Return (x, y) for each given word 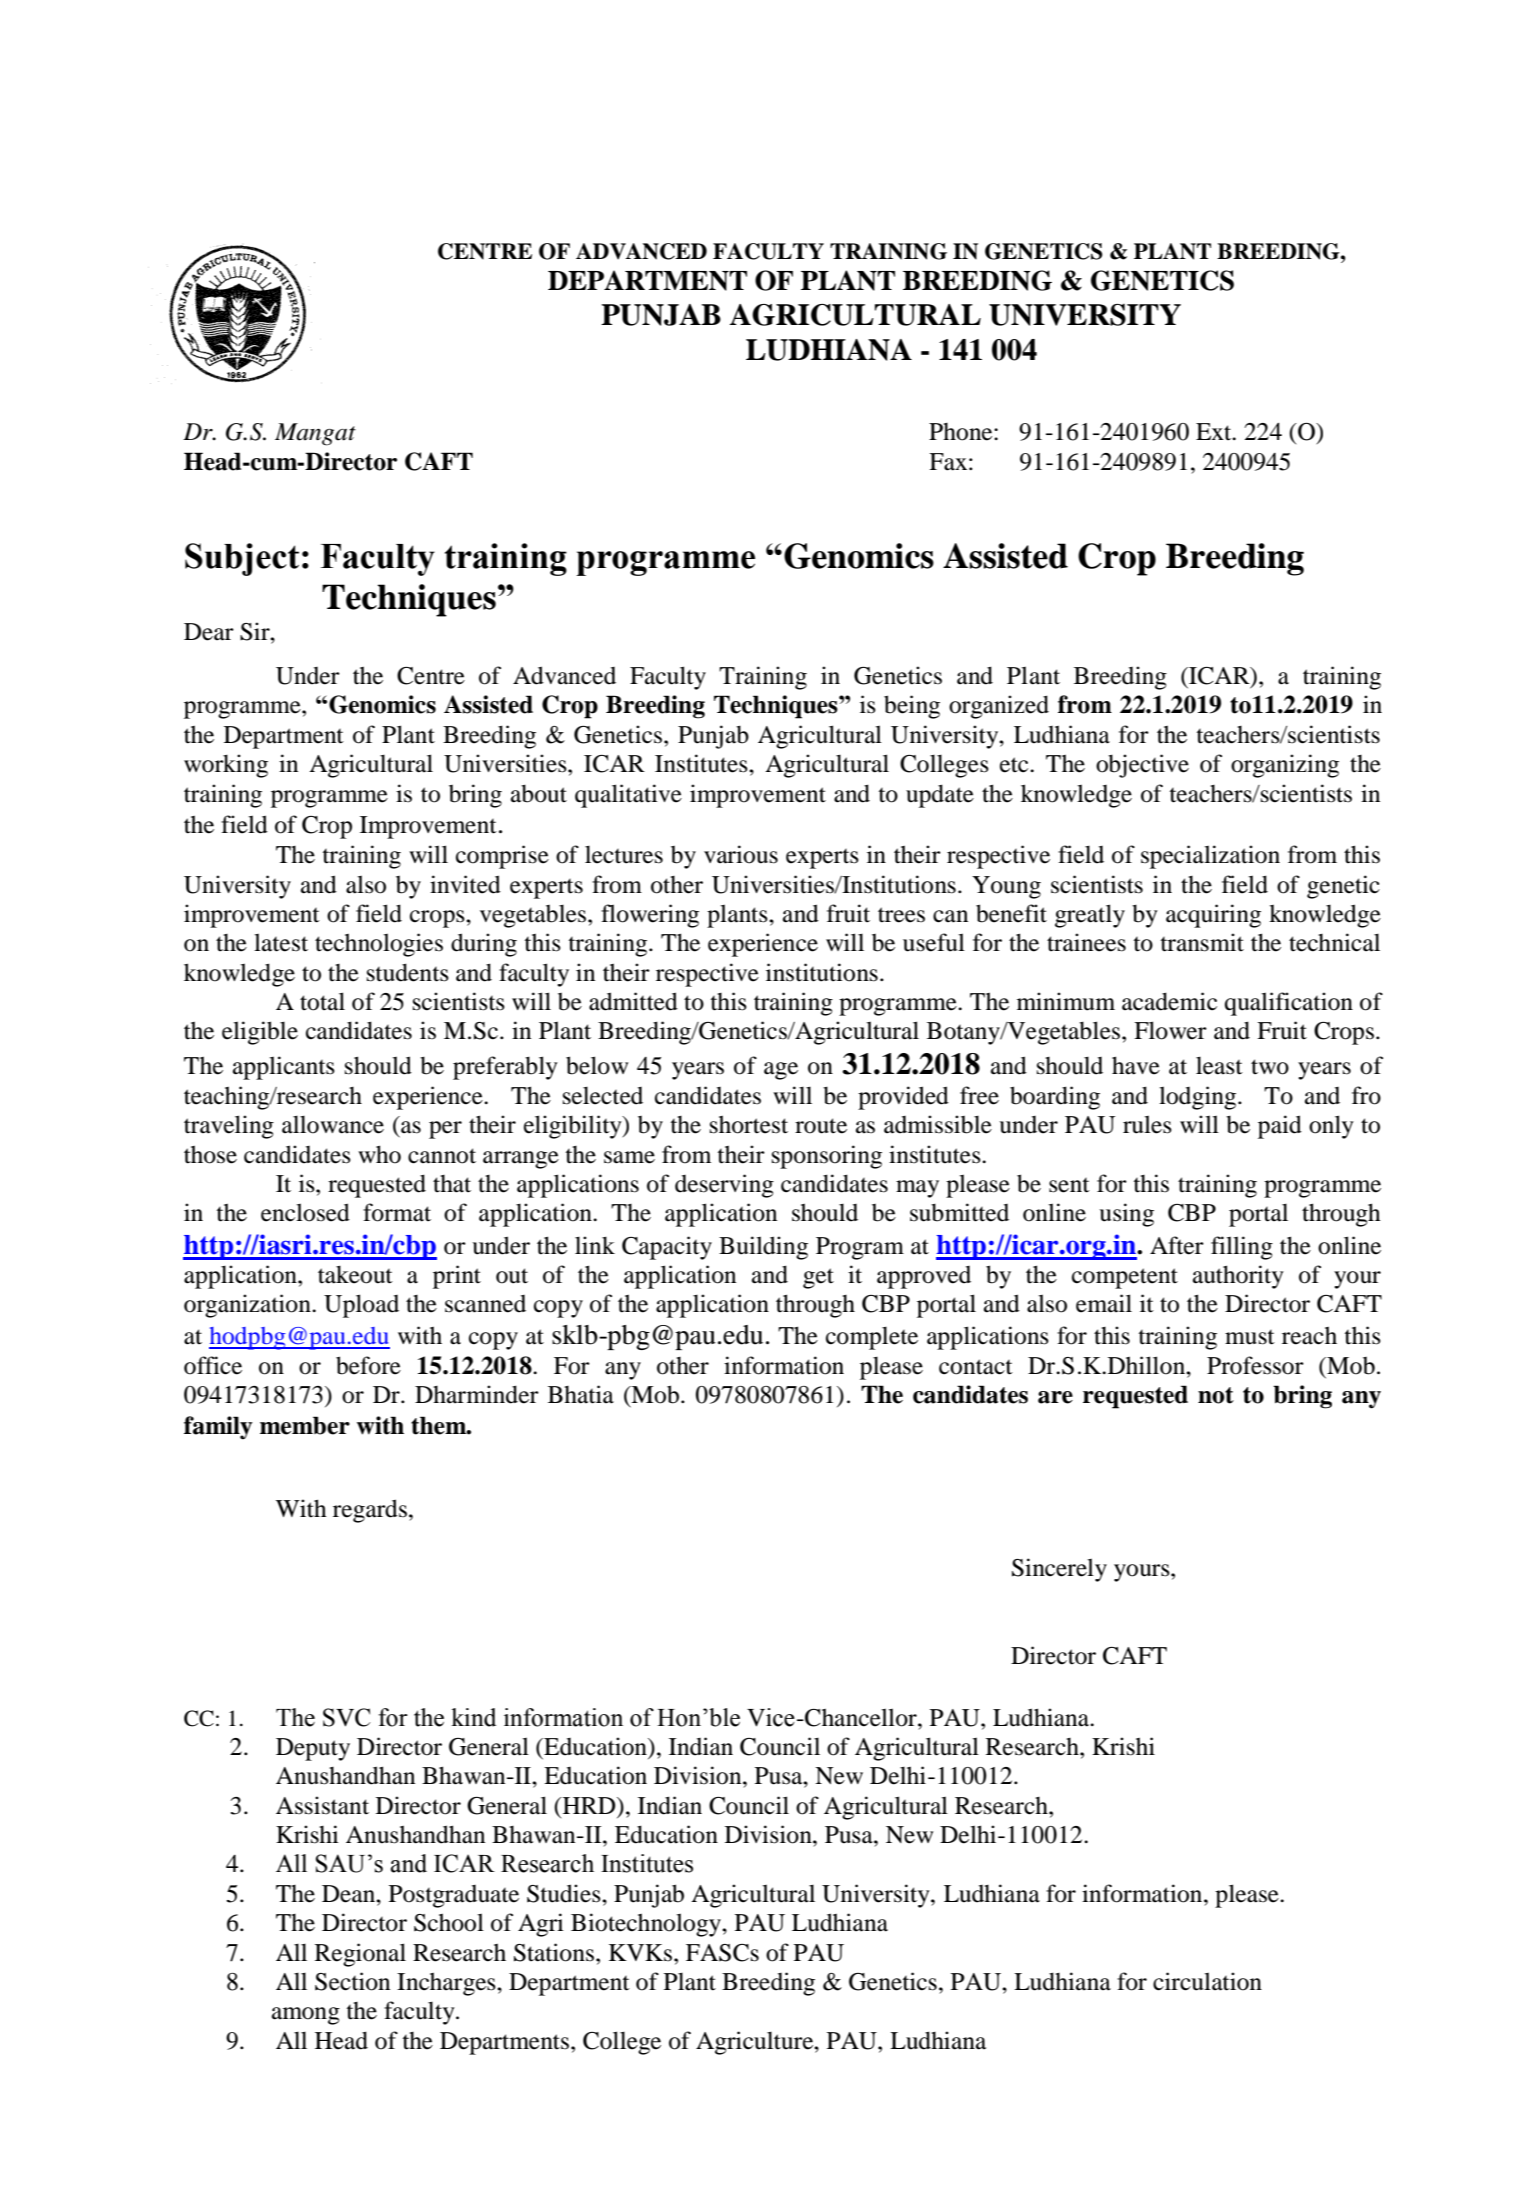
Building (763, 1248)
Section (352, 1981)
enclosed (305, 1212)
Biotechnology (647, 1925)
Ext (1215, 432)
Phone (962, 432)
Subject (242, 559)
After (1177, 1245)
